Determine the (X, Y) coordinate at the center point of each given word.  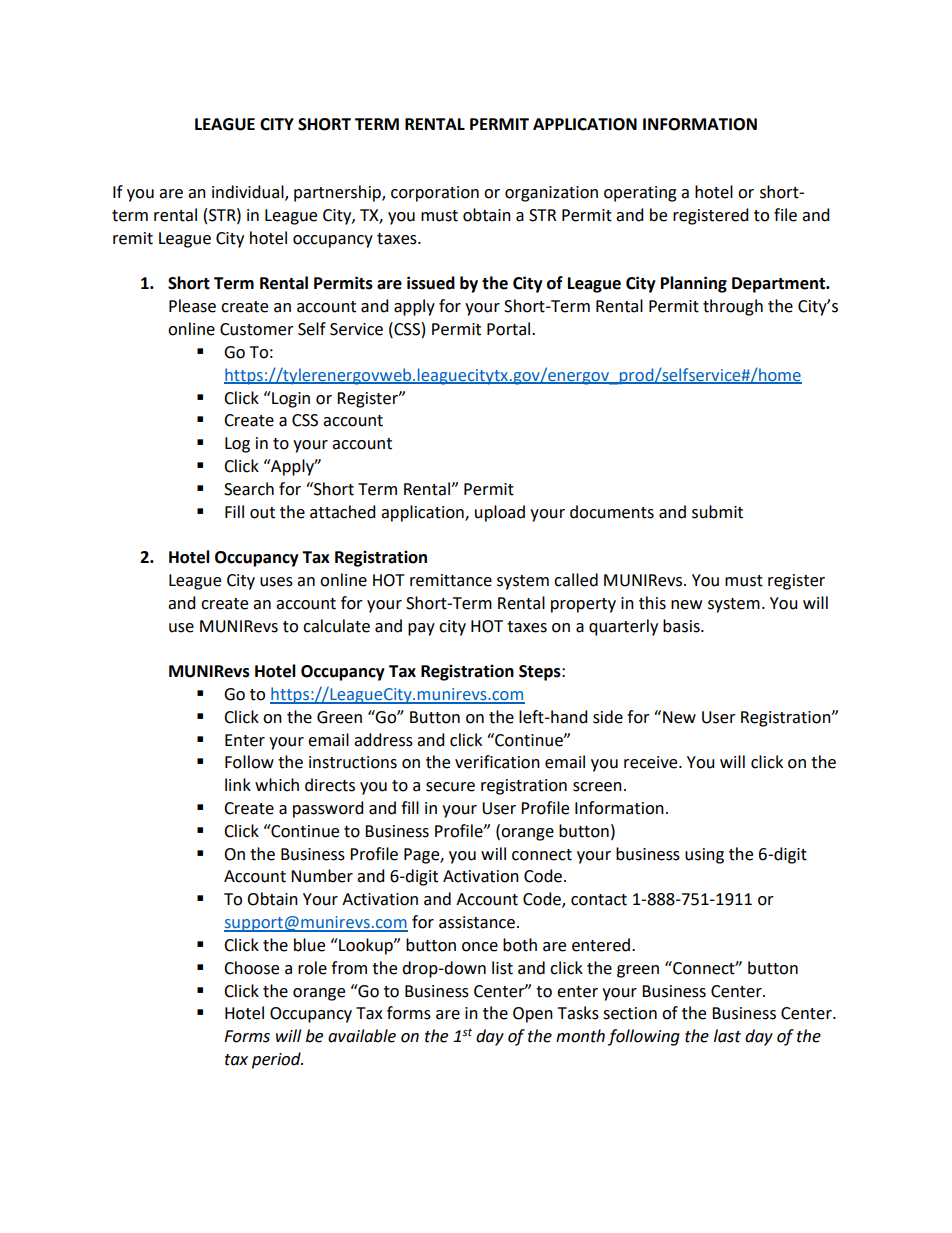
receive (652, 762)
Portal (510, 329)
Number (322, 876)
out (262, 513)
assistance (477, 922)
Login (290, 399)
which (277, 785)
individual (249, 193)
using (704, 856)
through (733, 307)
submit (717, 512)
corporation (435, 194)
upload (500, 513)
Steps (541, 673)
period (277, 1060)
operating (640, 194)
